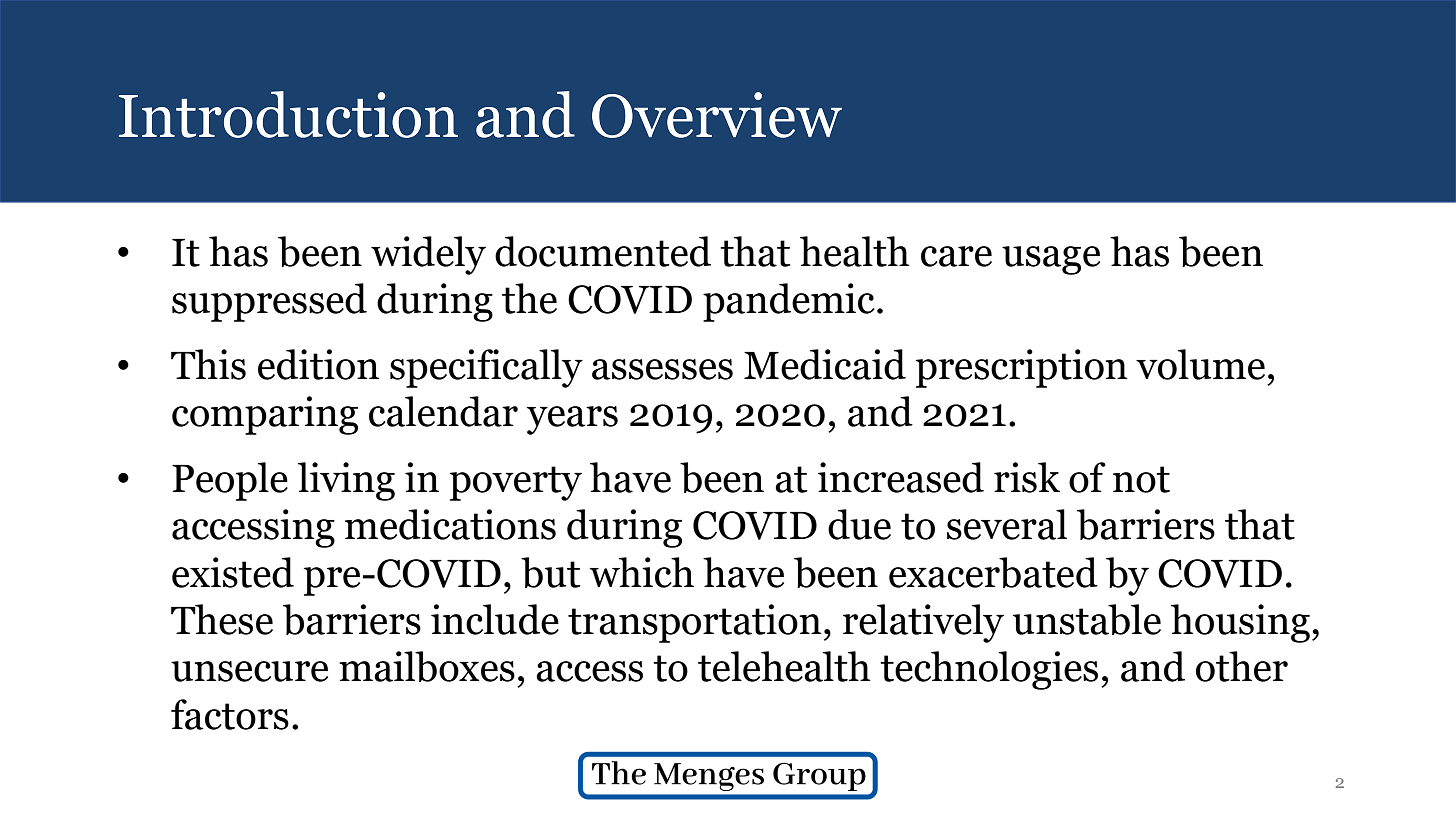 The width and height of the document is (1456, 819). Describe the element at coordinates (993, 572) in the document. I see `exacerbated` at that location.
